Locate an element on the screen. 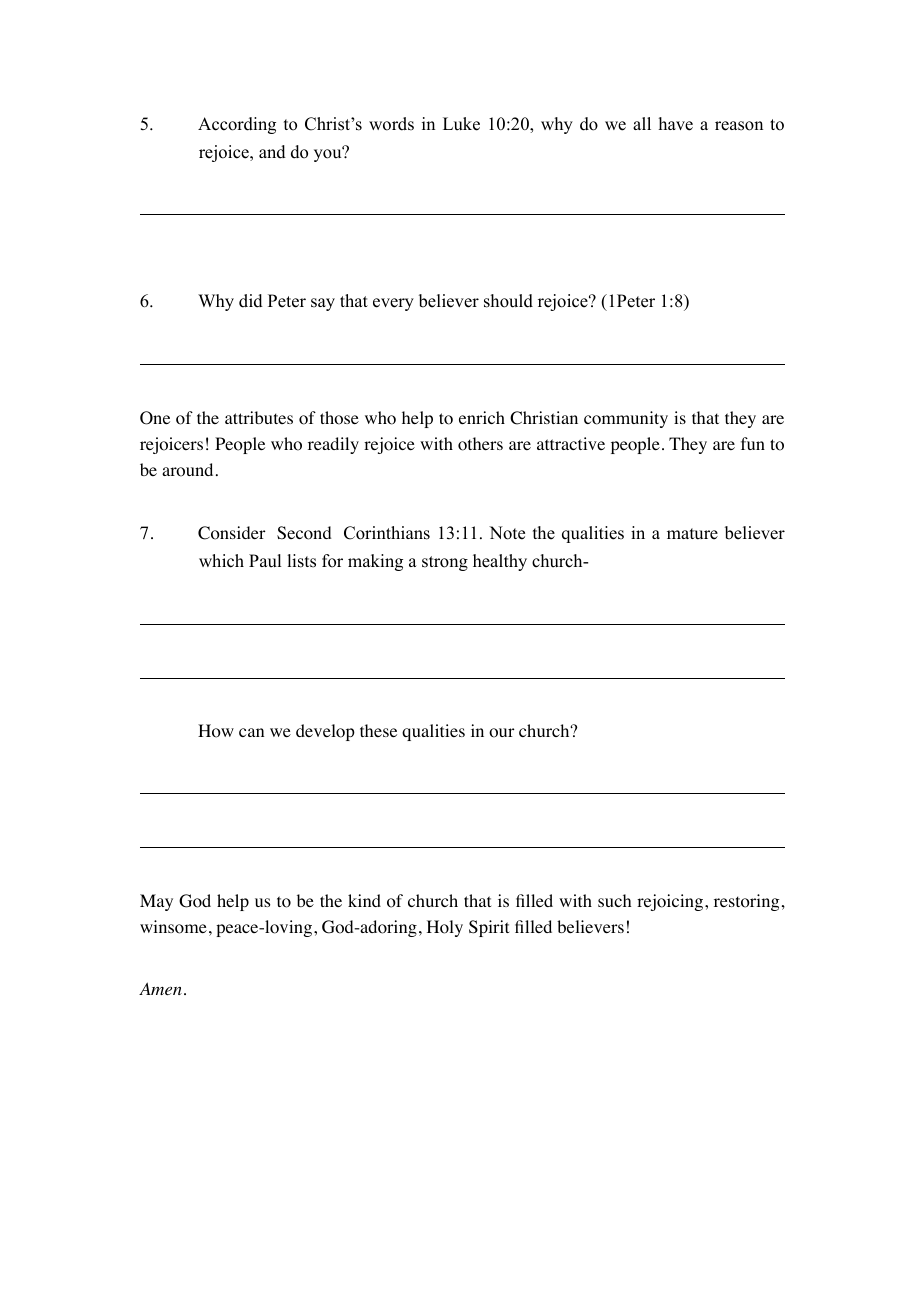  winsome is located at coordinates (173, 927).
